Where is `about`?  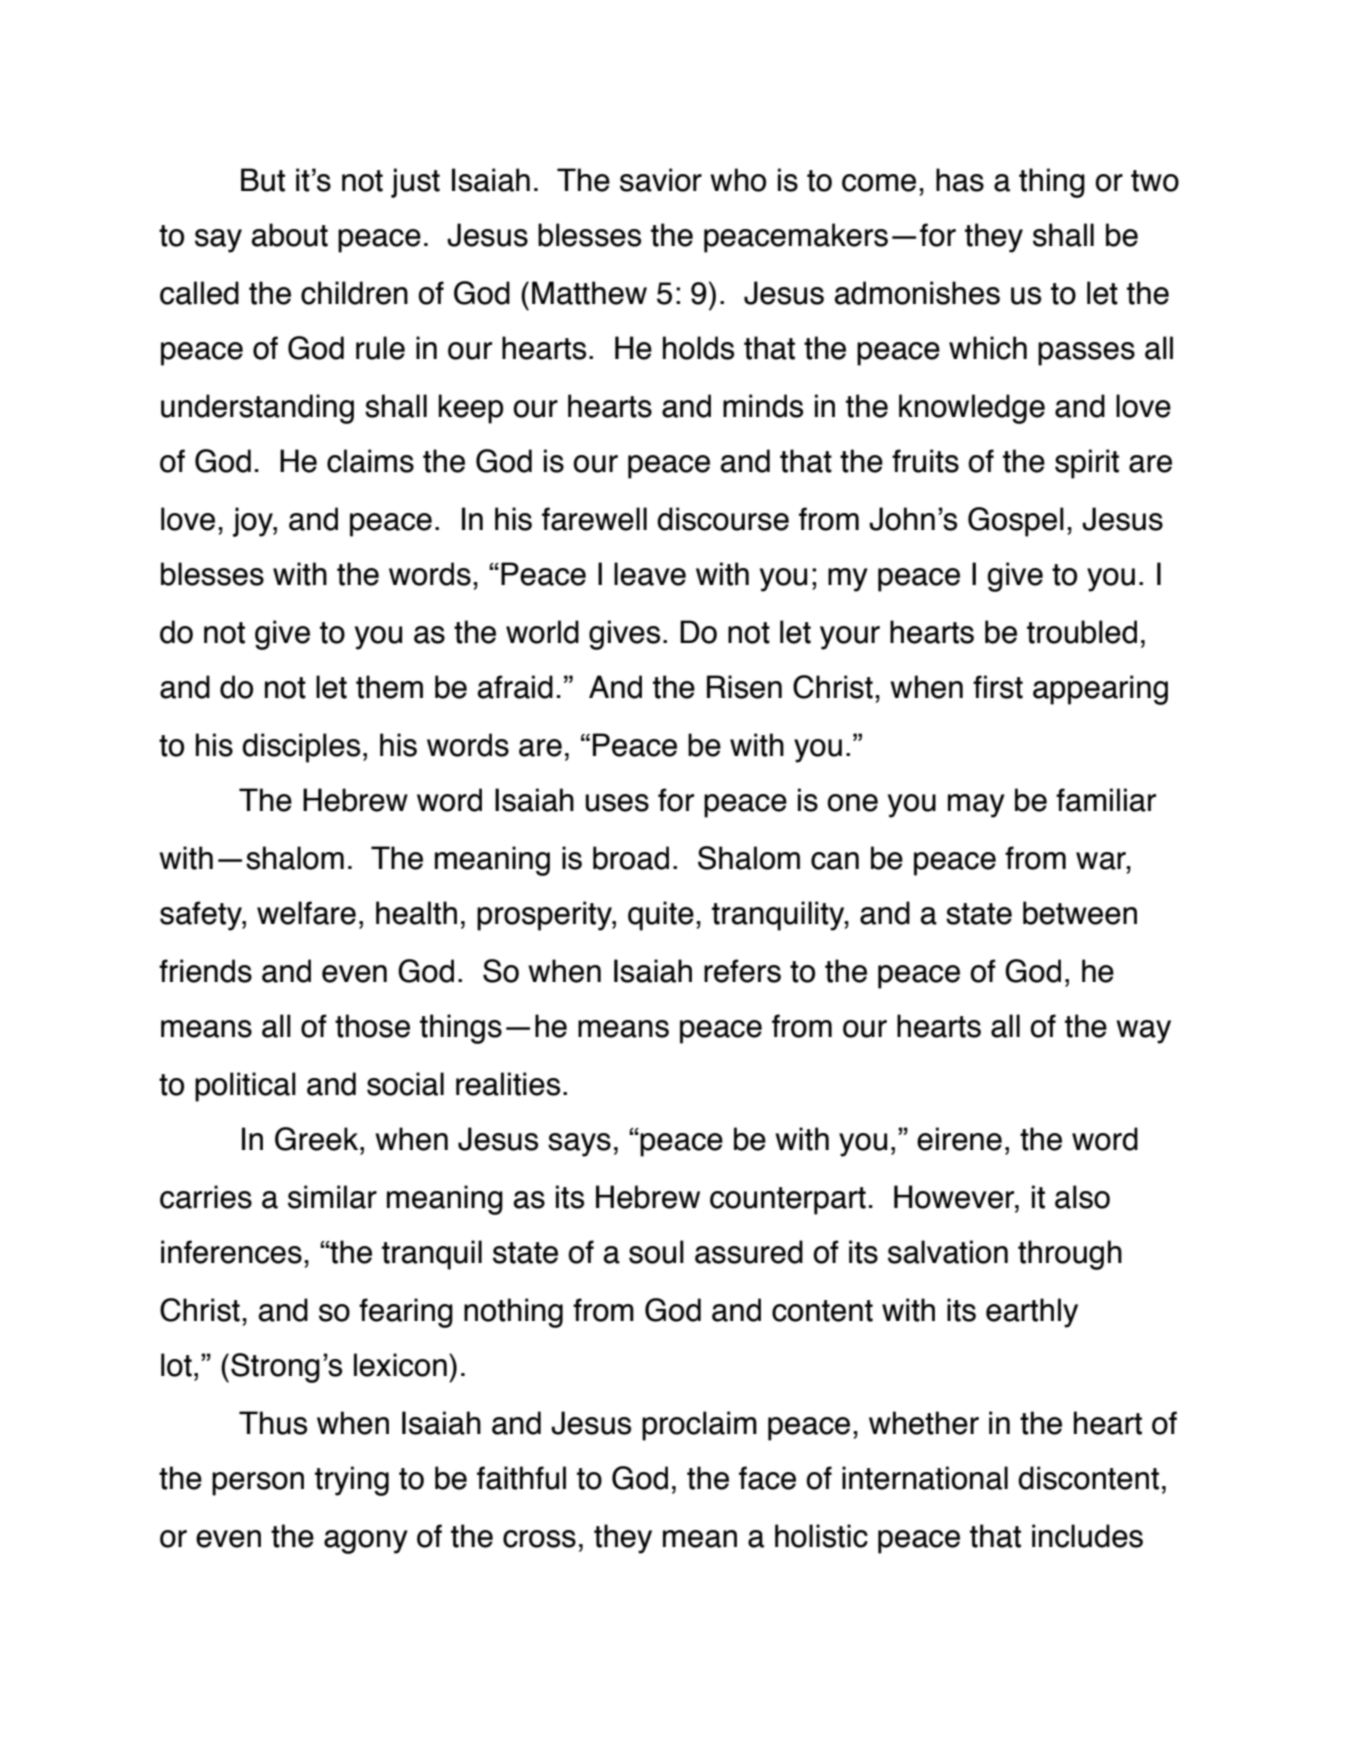 about is located at coordinates (289, 235).
